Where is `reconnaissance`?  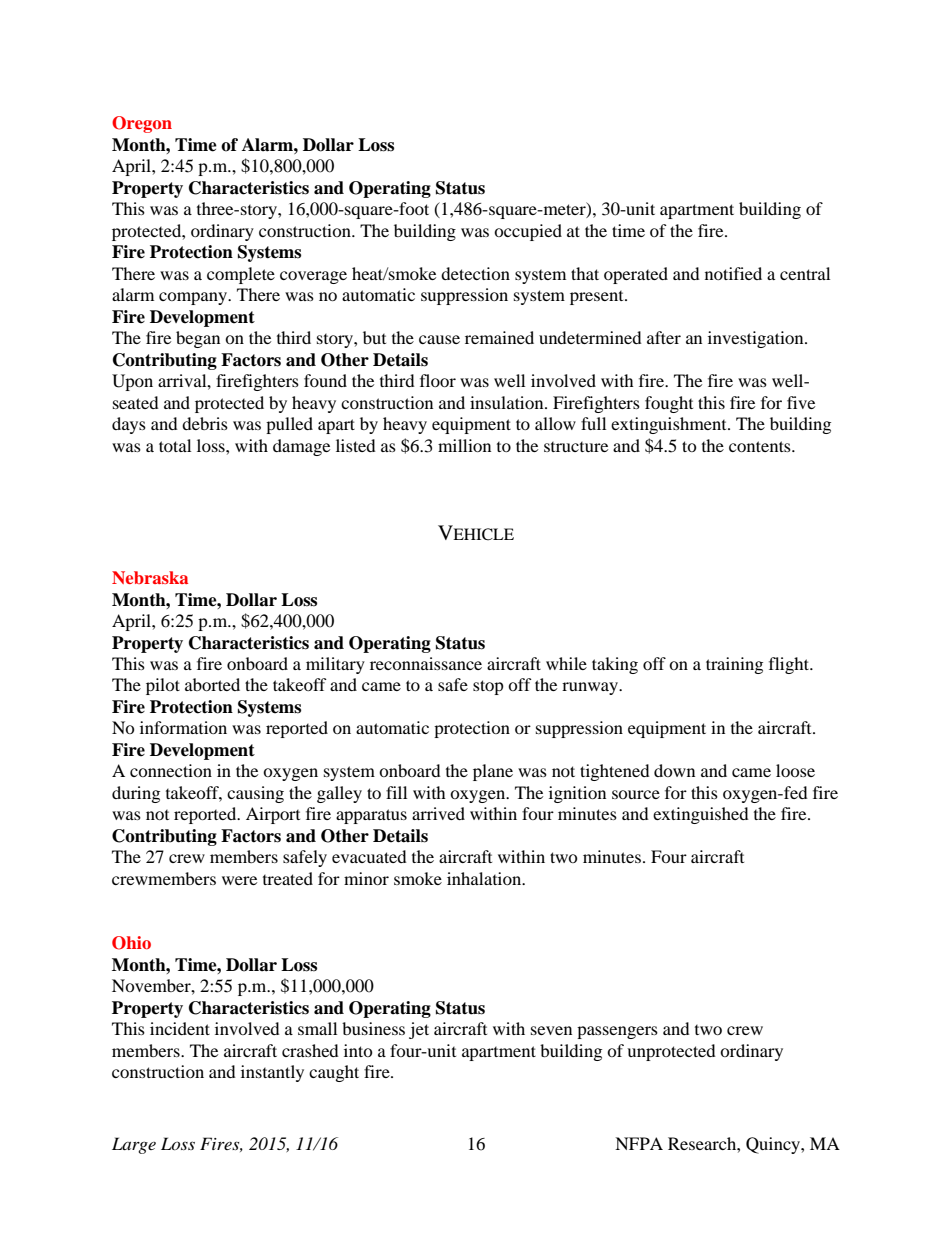
reconnaissance is located at coordinates (426, 663).
